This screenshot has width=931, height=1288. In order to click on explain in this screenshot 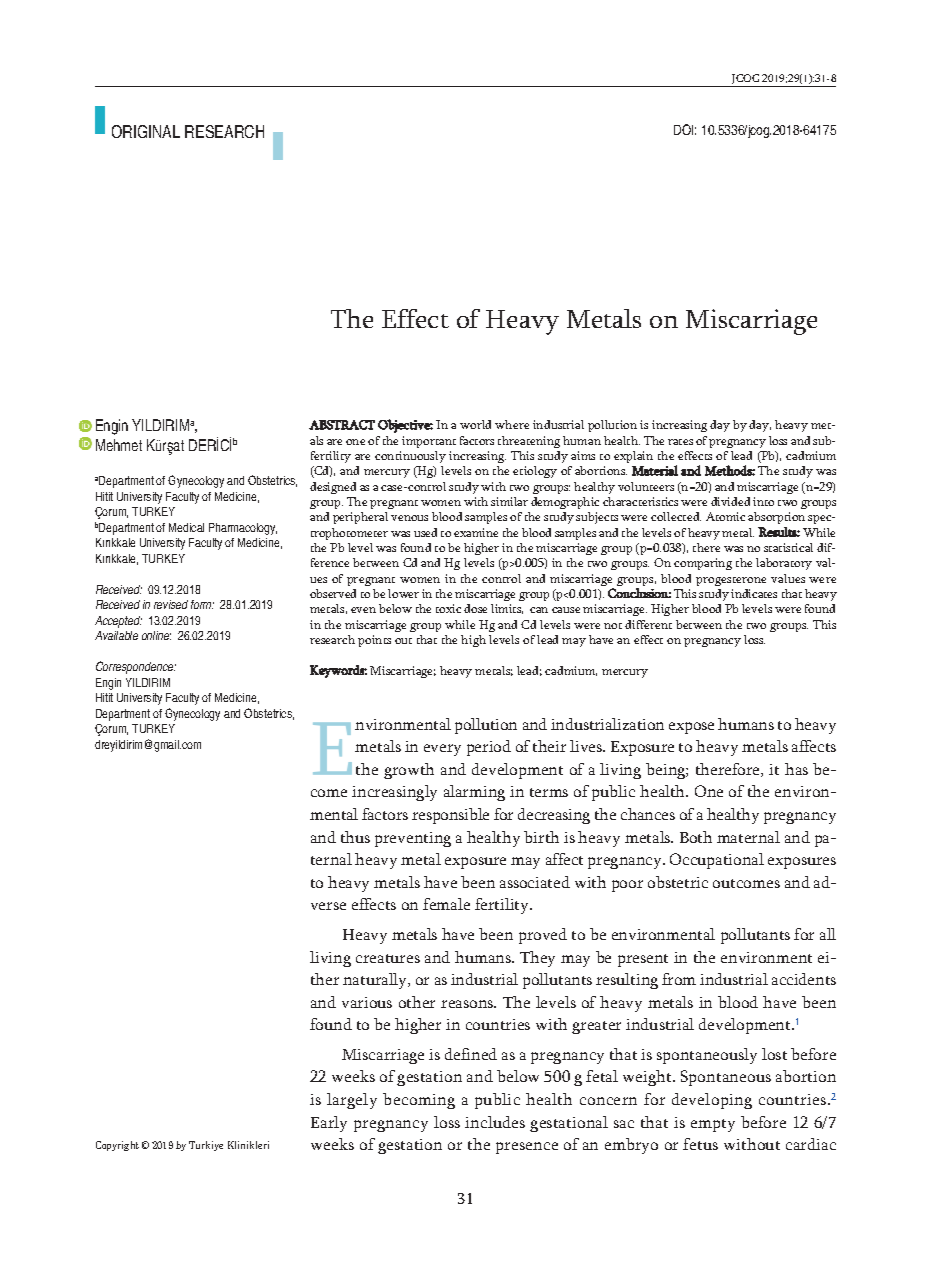, I will do `click(633, 457)`.
